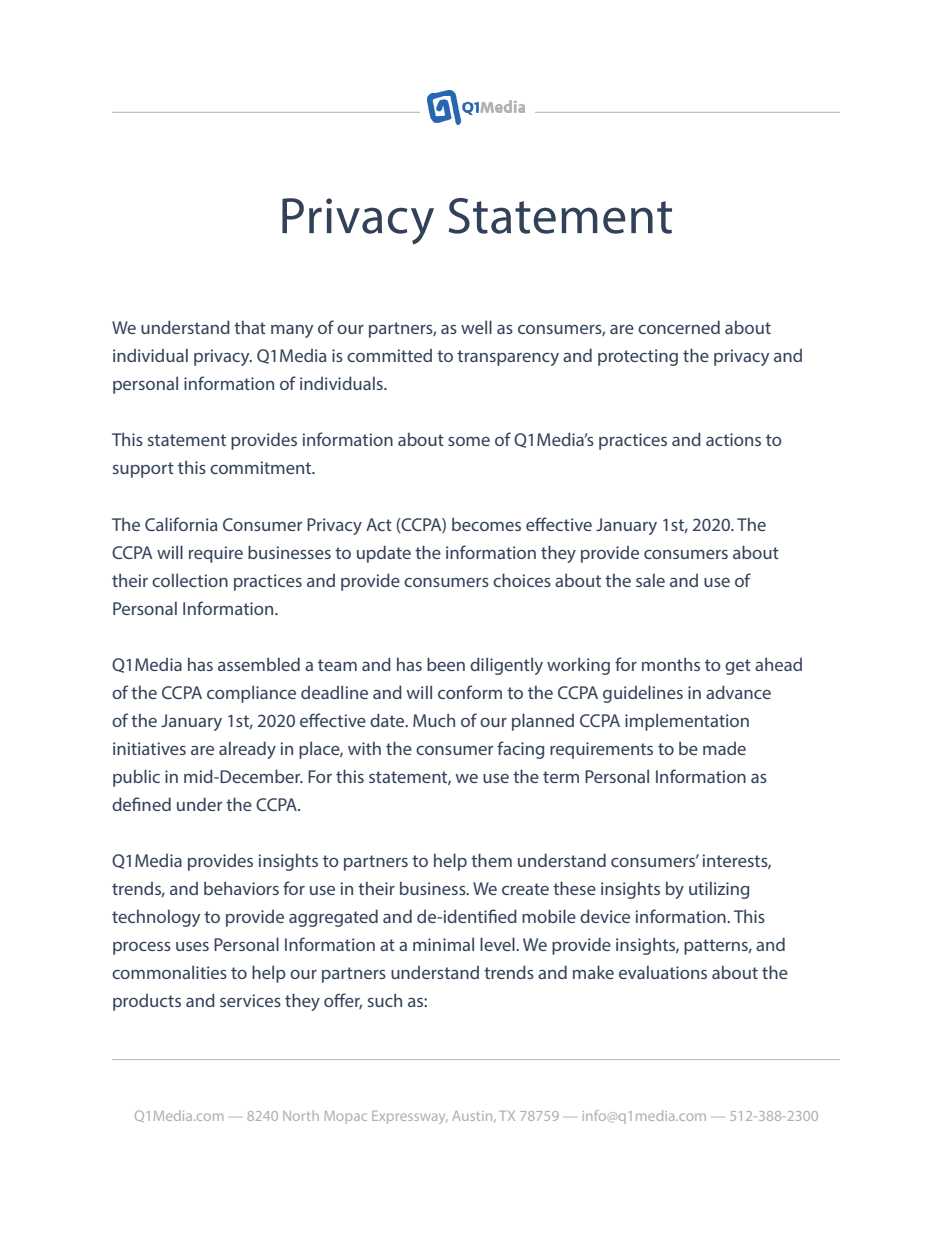 The height and width of the screenshot is (1233, 952). What do you see at coordinates (181, 524) in the screenshot?
I see `California` at bounding box center [181, 524].
